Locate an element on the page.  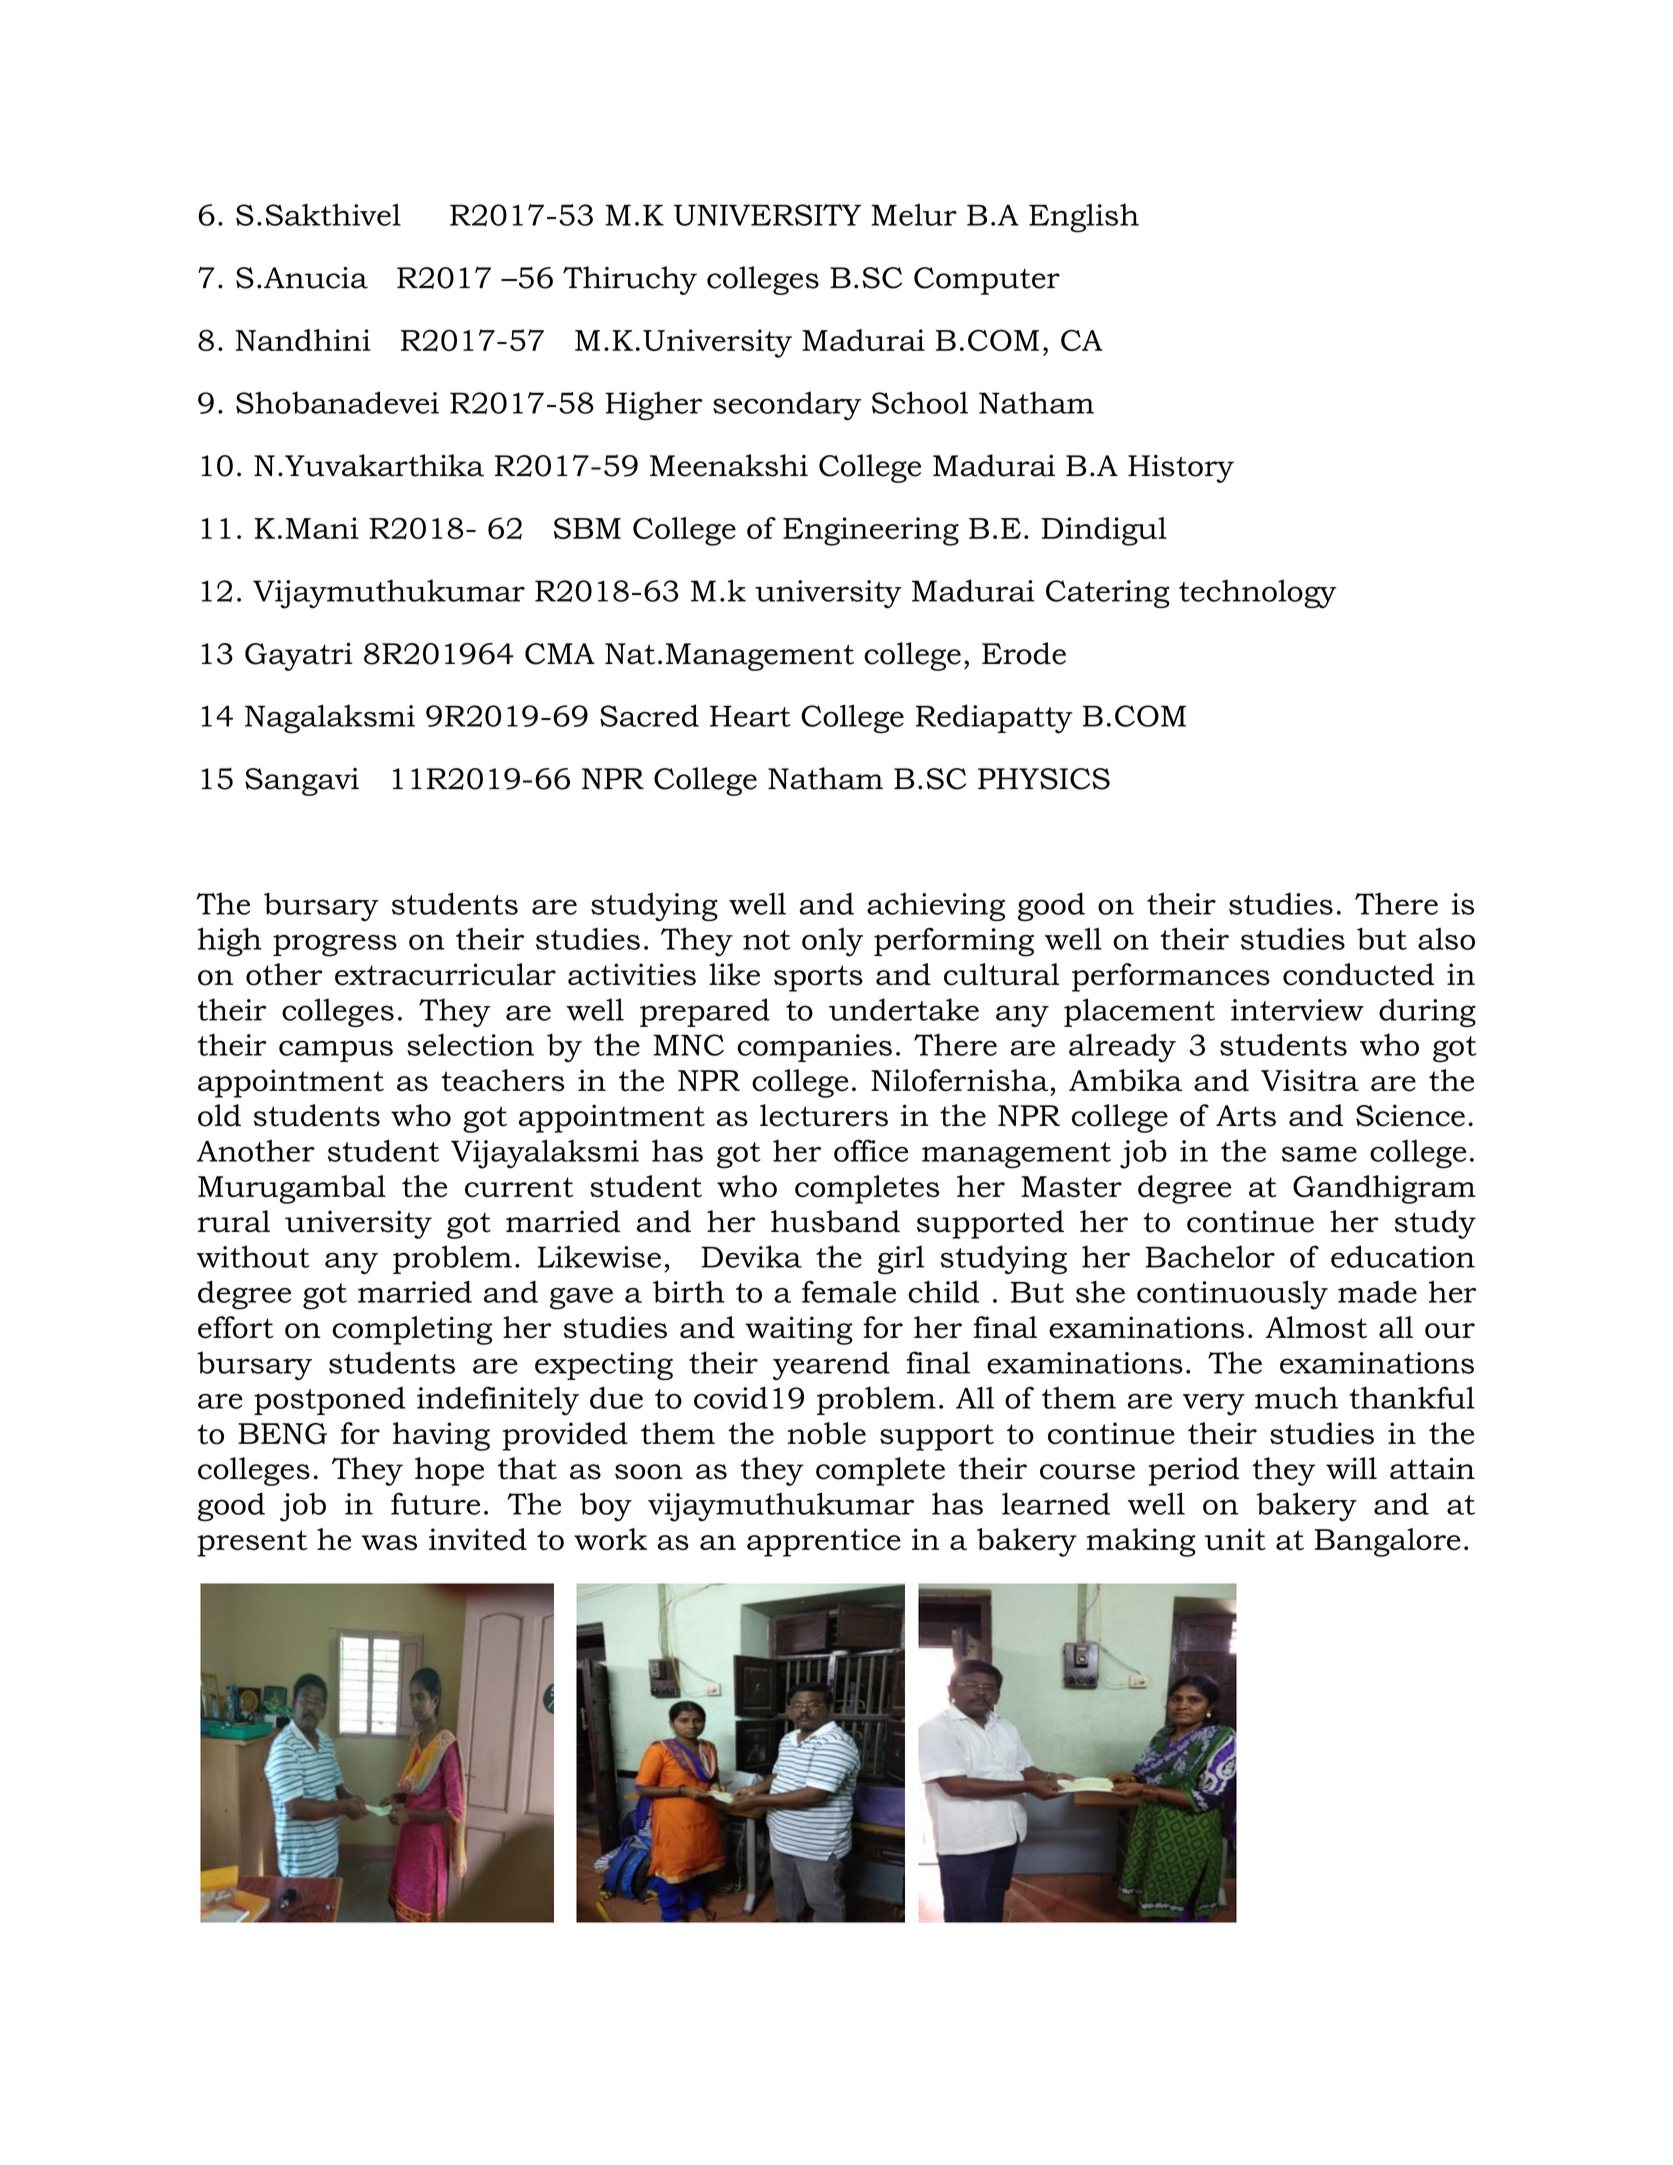
Engineering is located at coordinates (871, 531).
